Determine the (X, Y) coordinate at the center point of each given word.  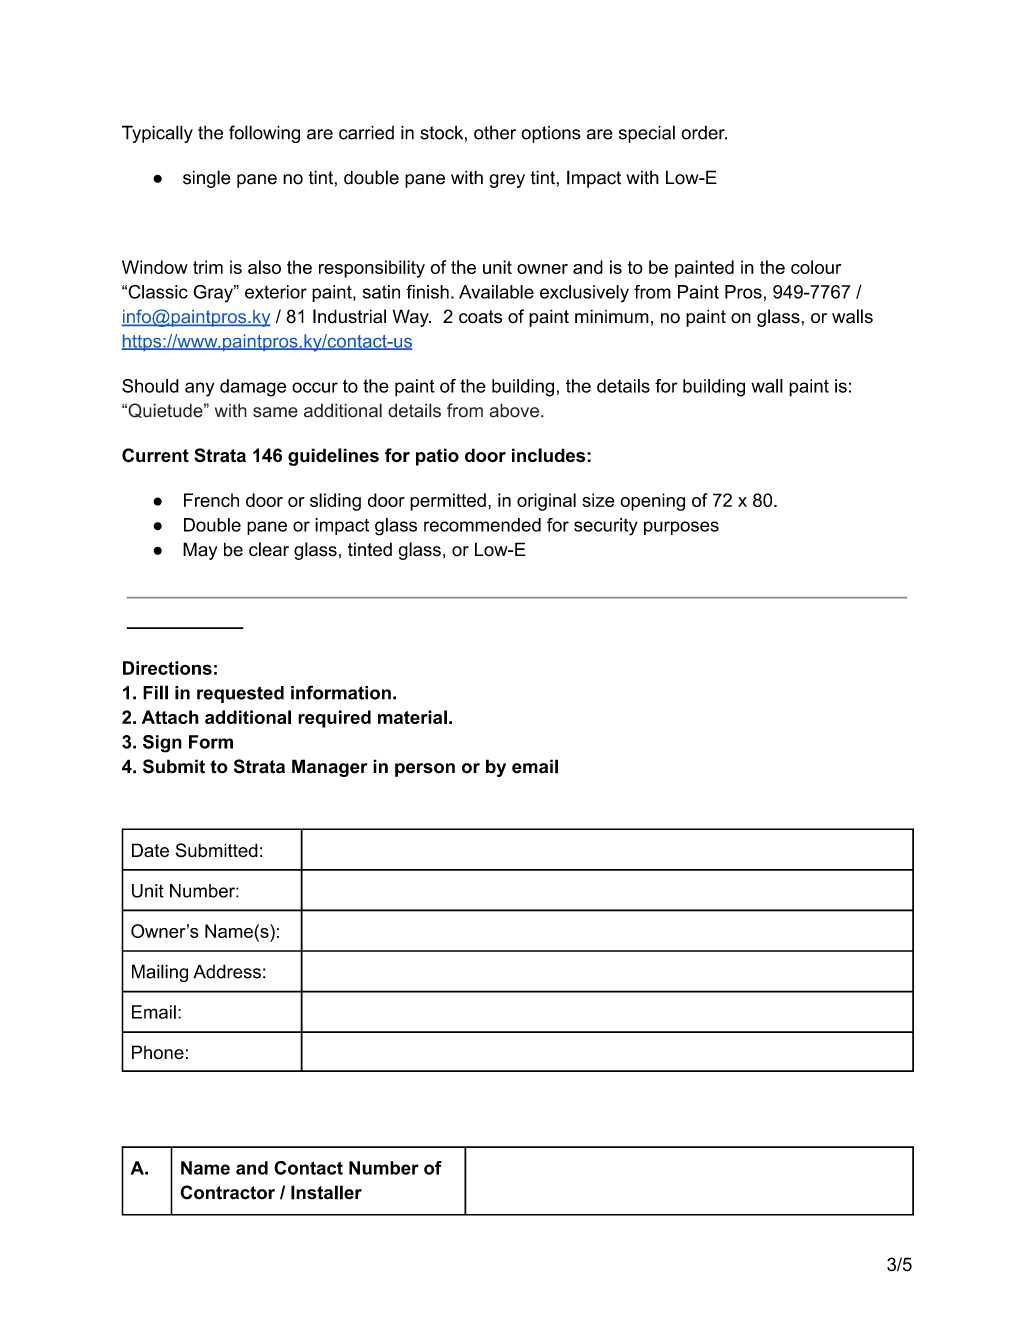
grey (507, 181)
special (647, 134)
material (412, 717)
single (207, 179)
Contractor (227, 1192)
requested (240, 694)
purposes (681, 528)
